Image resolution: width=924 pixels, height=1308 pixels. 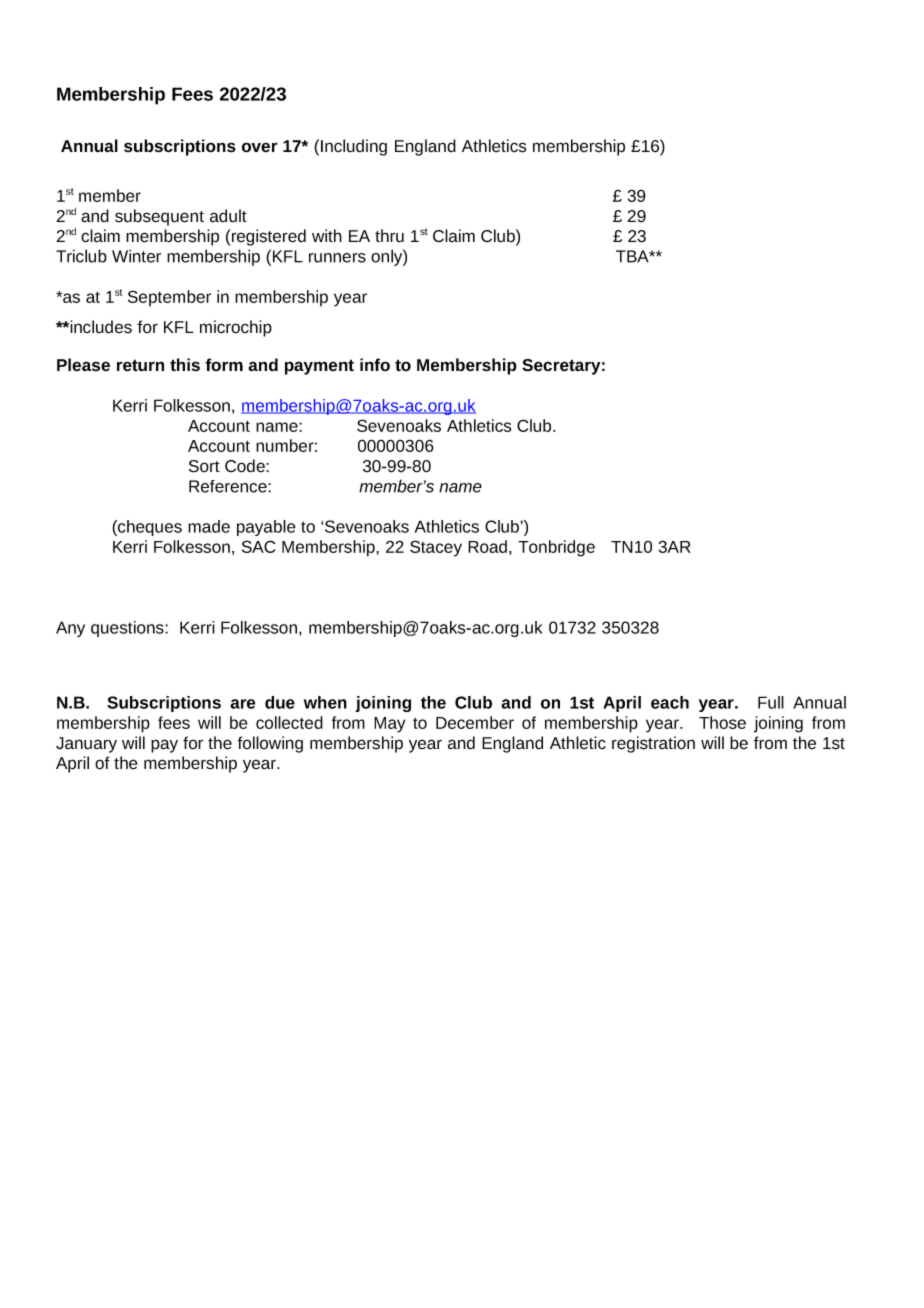 What do you see at coordinates (319, 367) in the page?
I see `payment` at bounding box center [319, 367].
